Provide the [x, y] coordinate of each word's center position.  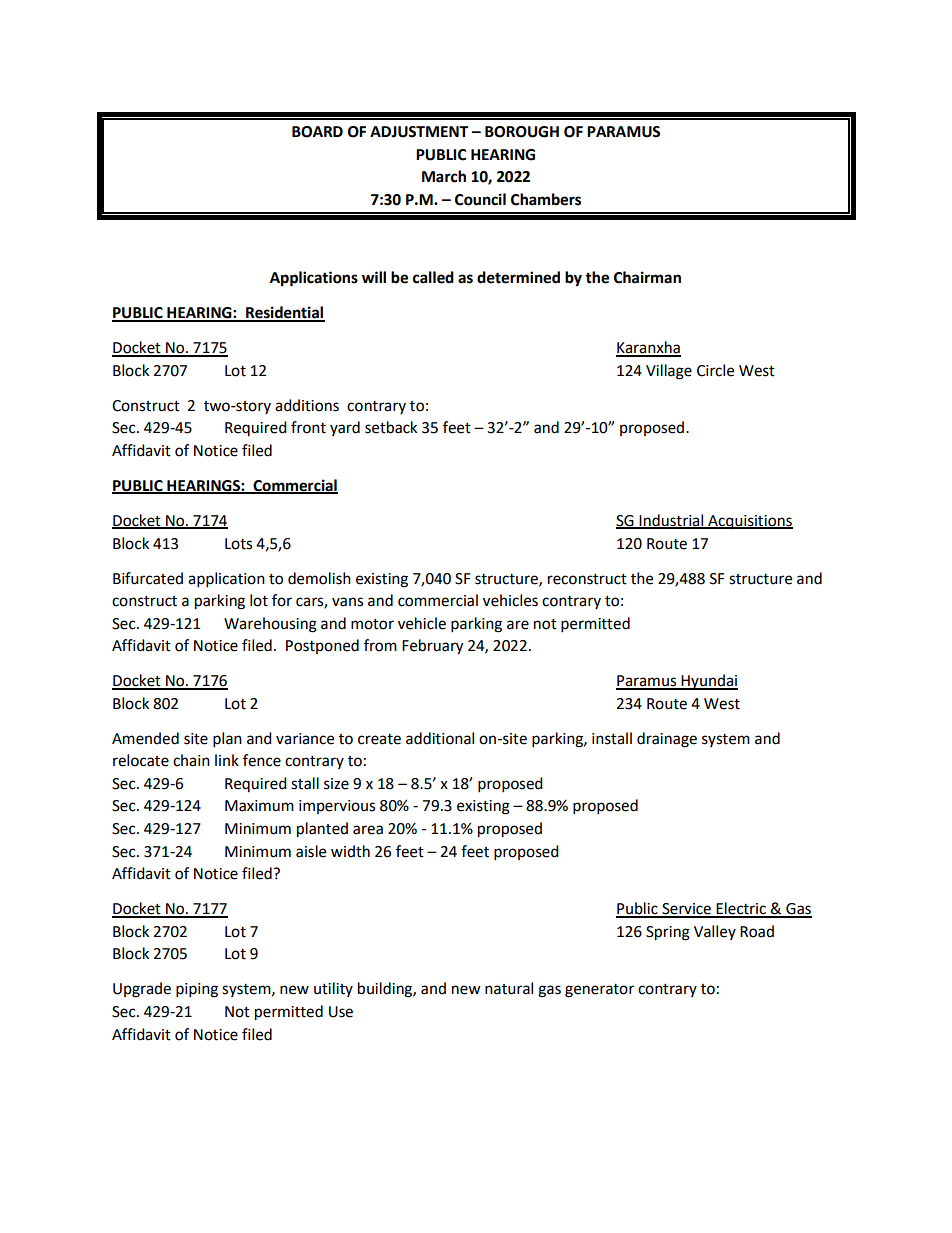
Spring [668, 933]
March [444, 176]
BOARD [317, 132]
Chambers [546, 199]
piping [197, 990]
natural [509, 988]
